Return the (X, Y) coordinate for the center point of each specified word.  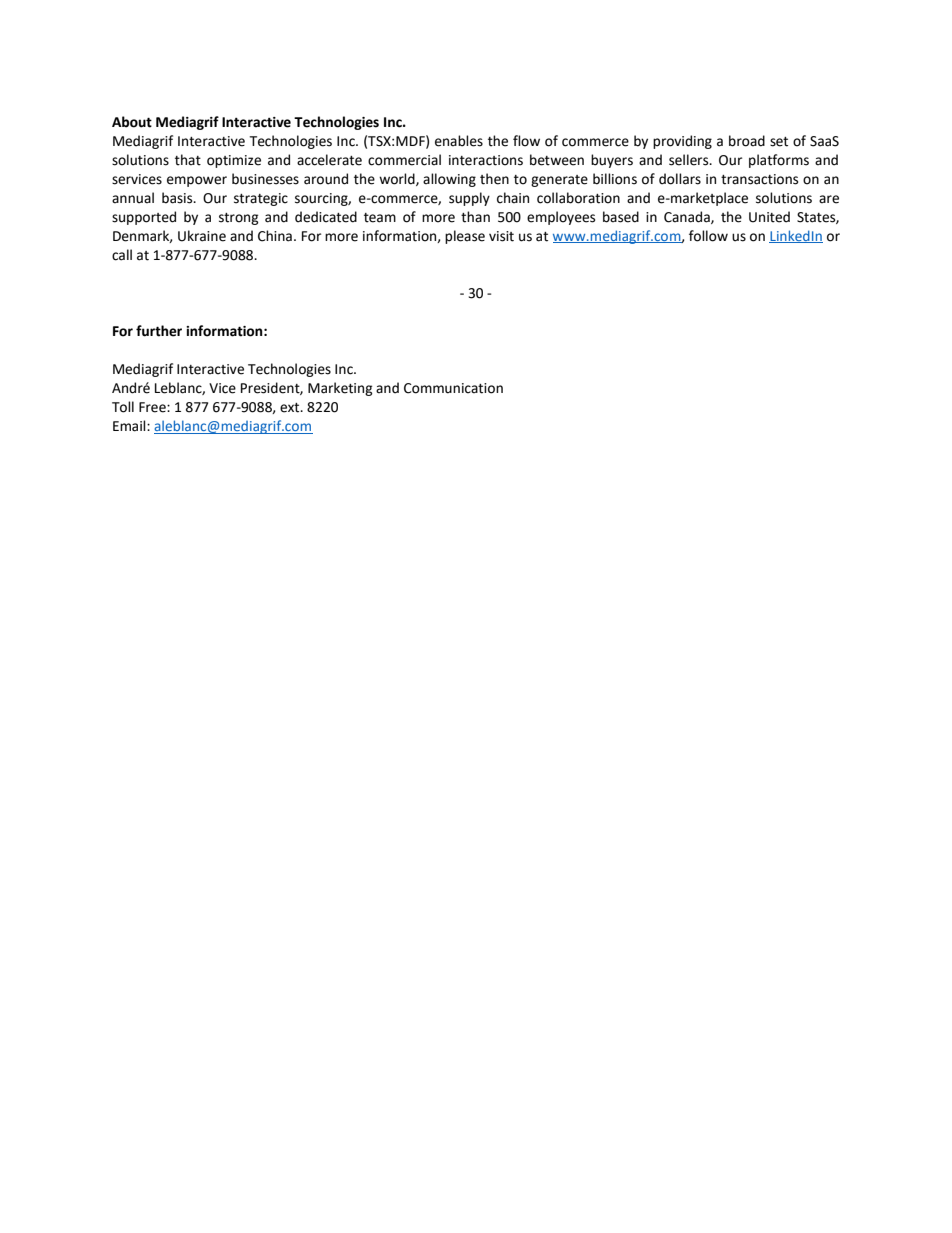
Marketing (340, 389)
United (769, 217)
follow (708, 236)
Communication (453, 388)
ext (291, 408)
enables (459, 141)
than (475, 217)
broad (747, 141)
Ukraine (202, 236)
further (159, 331)
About (132, 122)
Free (153, 407)
